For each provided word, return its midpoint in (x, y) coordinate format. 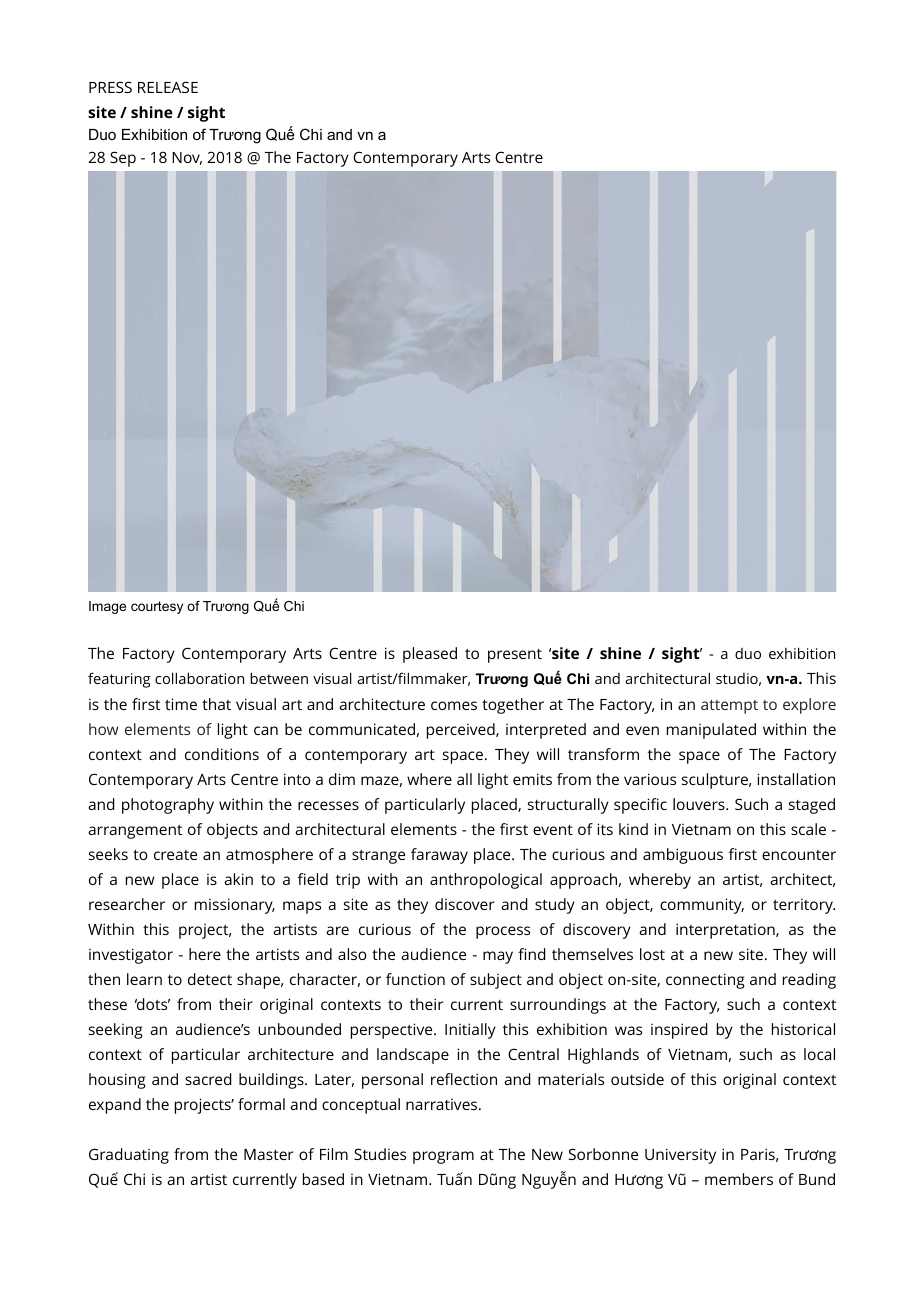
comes (454, 705)
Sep (123, 159)
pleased (430, 655)
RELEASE (168, 87)
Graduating (129, 1156)
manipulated (711, 731)
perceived (462, 731)
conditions (222, 754)
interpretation (726, 931)
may (498, 957)
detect (210, 979)
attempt (729, 707)
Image (107, 607)
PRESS (110, 87)
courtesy (157, 607)
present (515, 656)
